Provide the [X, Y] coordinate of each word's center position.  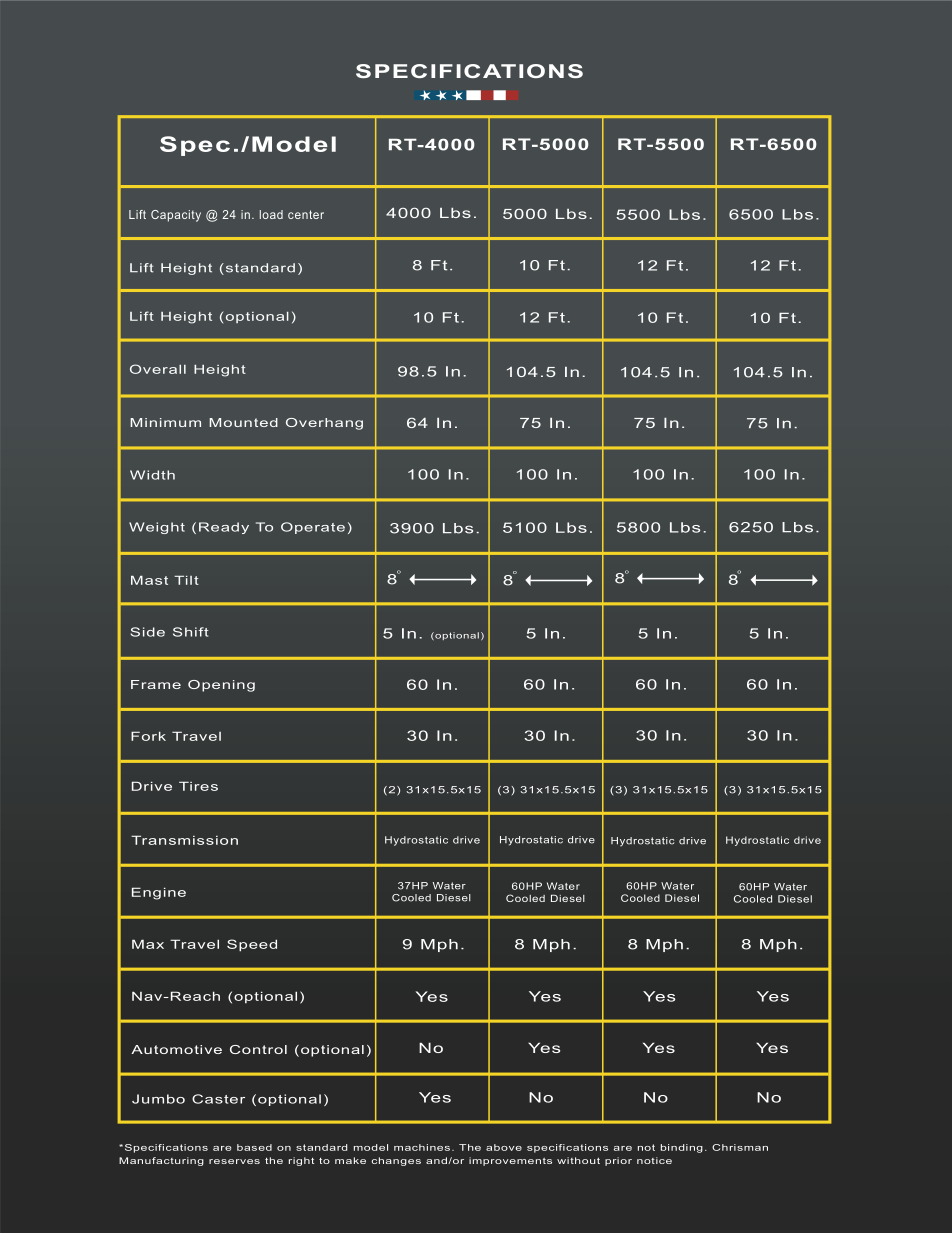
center [306, 214]
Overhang [324, 424]
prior [618, 1161]
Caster [218, 1099]
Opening [221, 686]
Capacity [176, 216]
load [271, 214]
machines [422, 1147]
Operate [313, 528]
